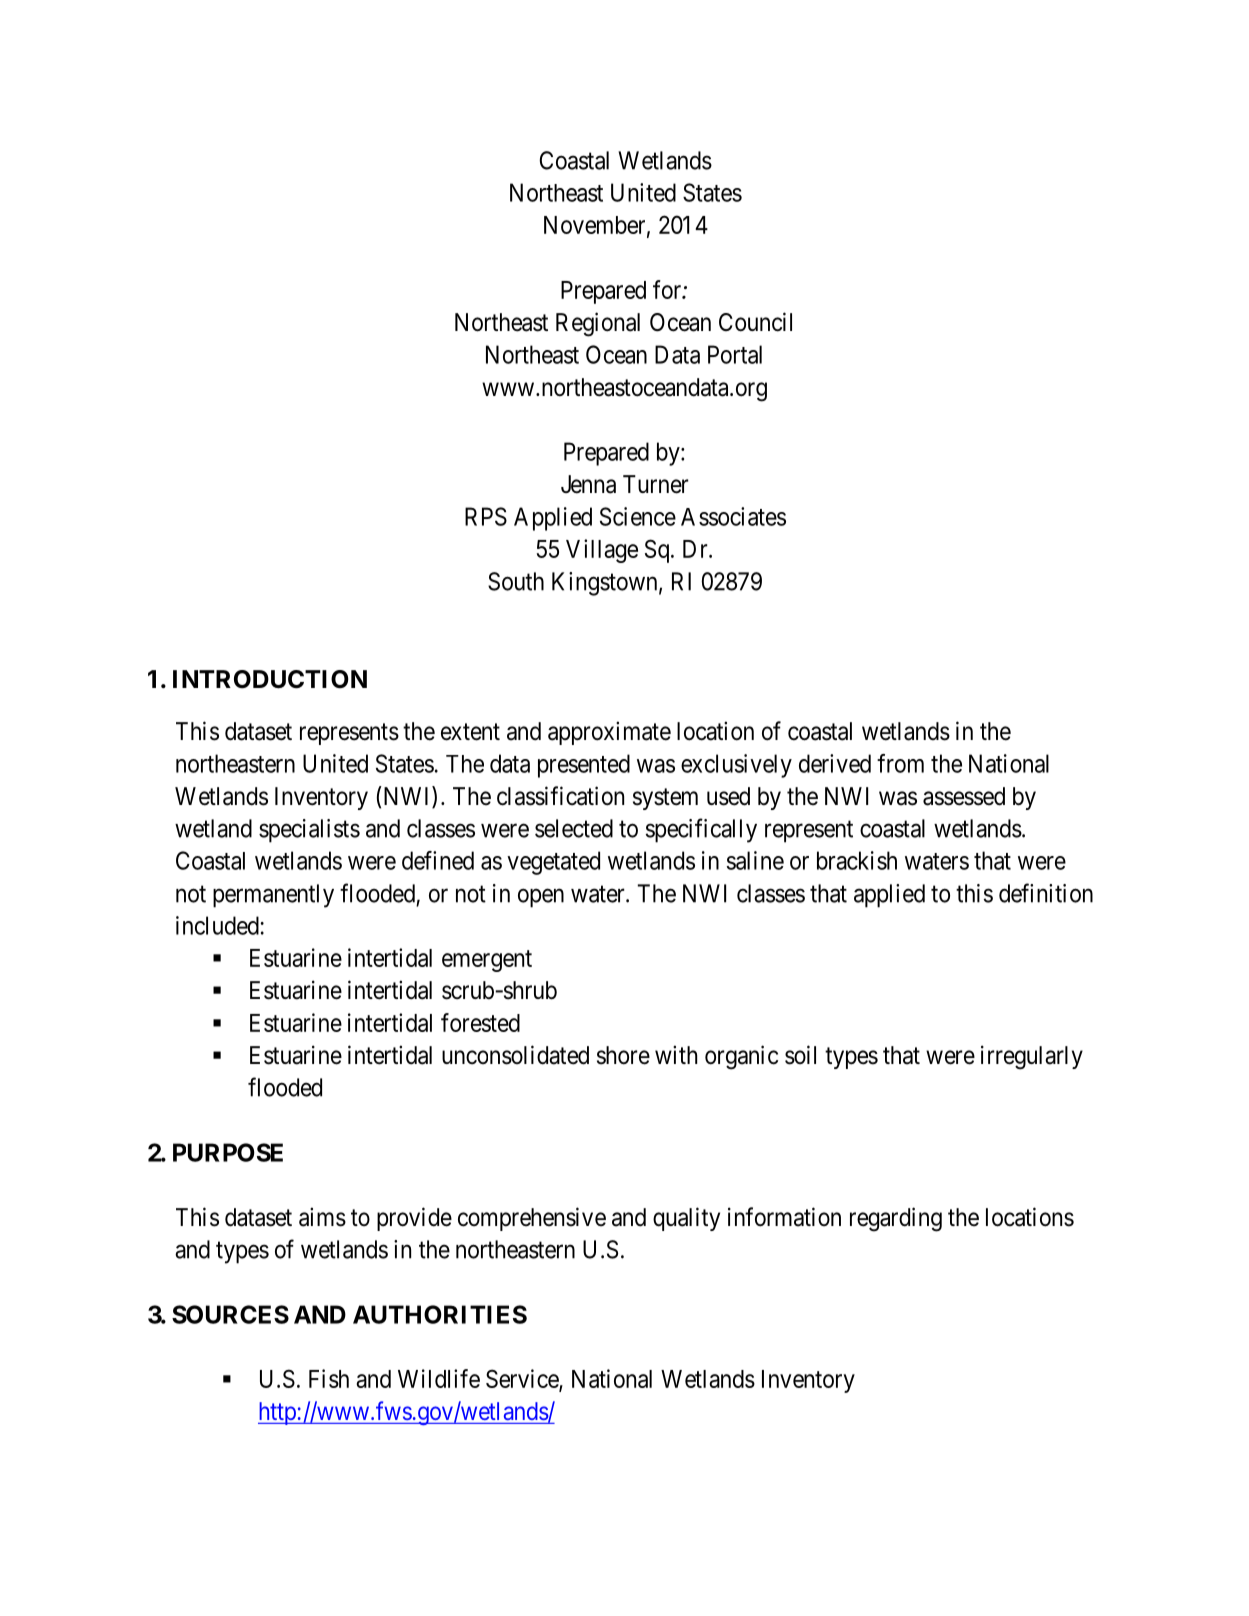 The height and width of the screenshot is (1616, 1249). Describe the element at coordinates (329, 1378) in the screenshot. I see `Fish` at that location.
